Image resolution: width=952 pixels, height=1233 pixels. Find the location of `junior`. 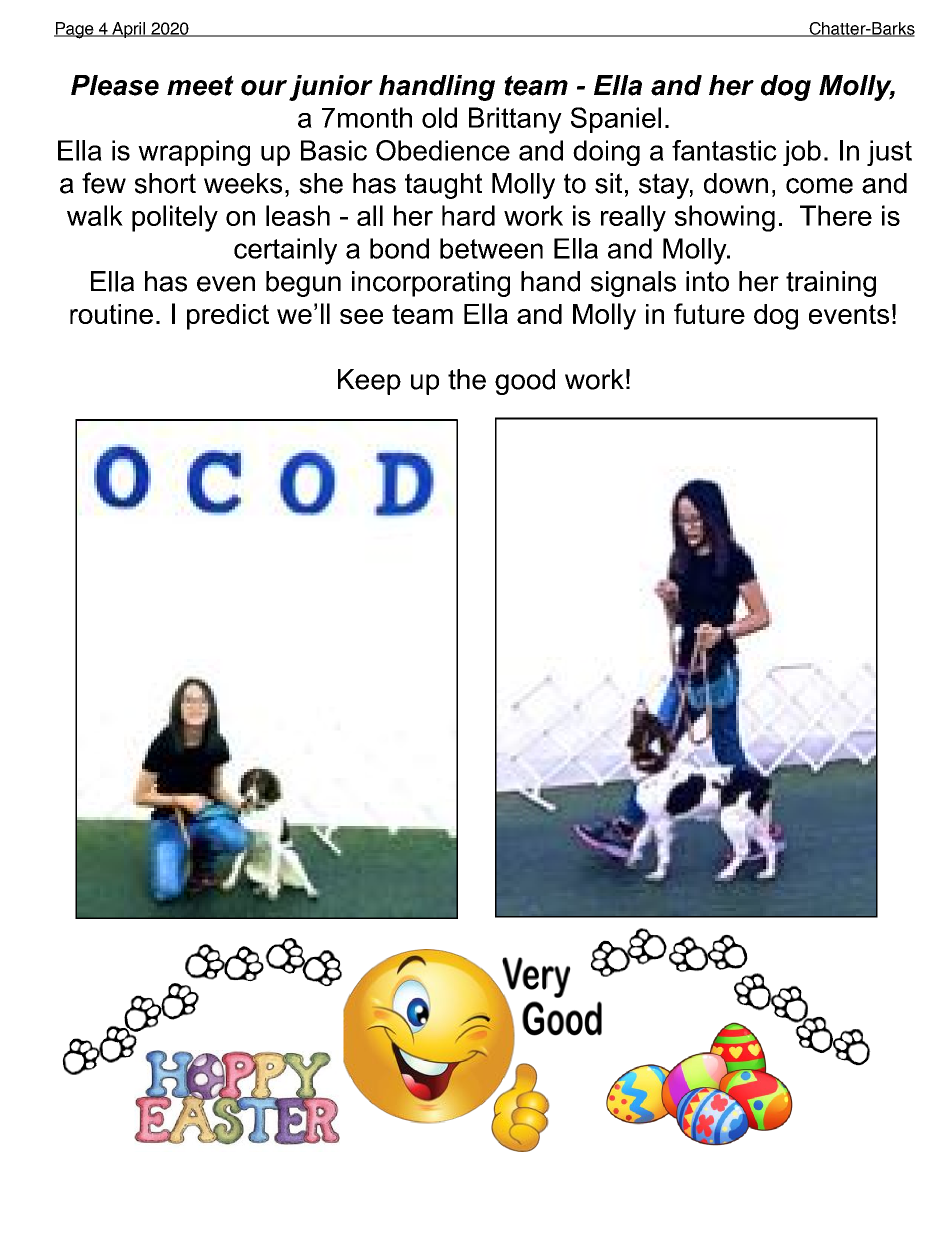

junior is located at coordinates (331, 88).
